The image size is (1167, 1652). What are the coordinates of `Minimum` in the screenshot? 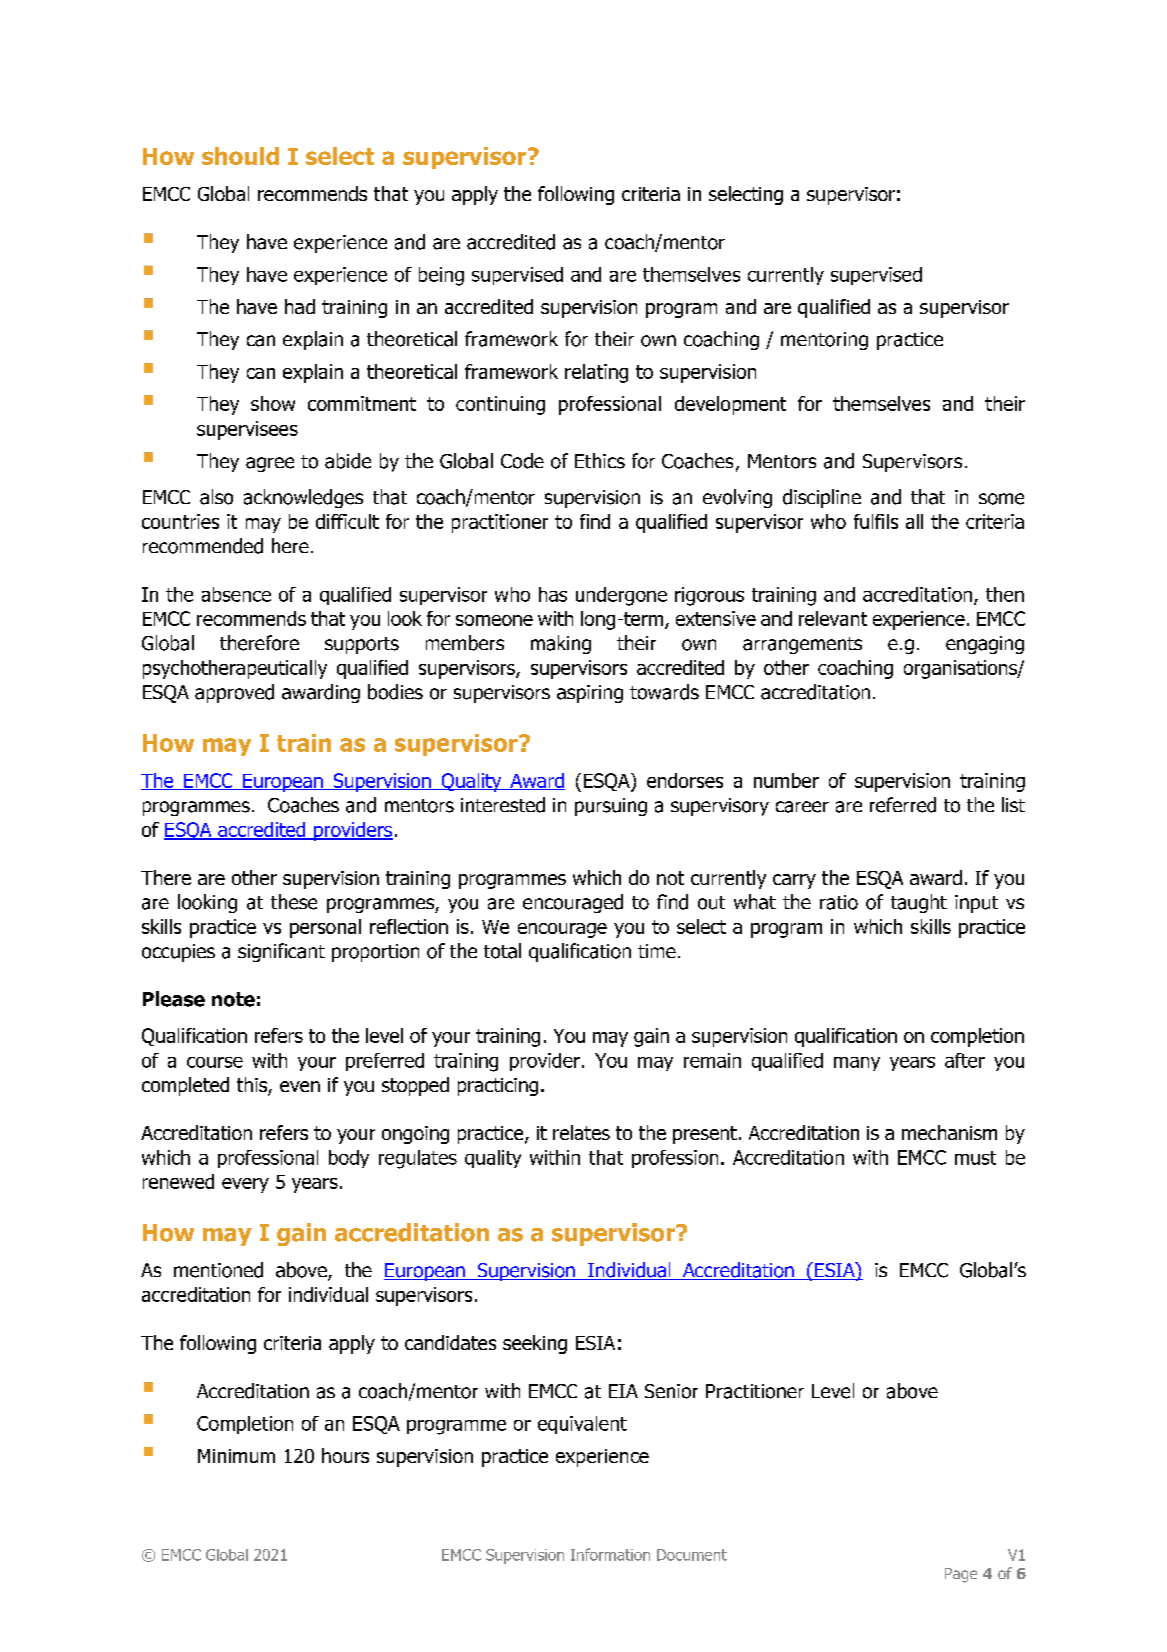 It's located at (236, 1456).
